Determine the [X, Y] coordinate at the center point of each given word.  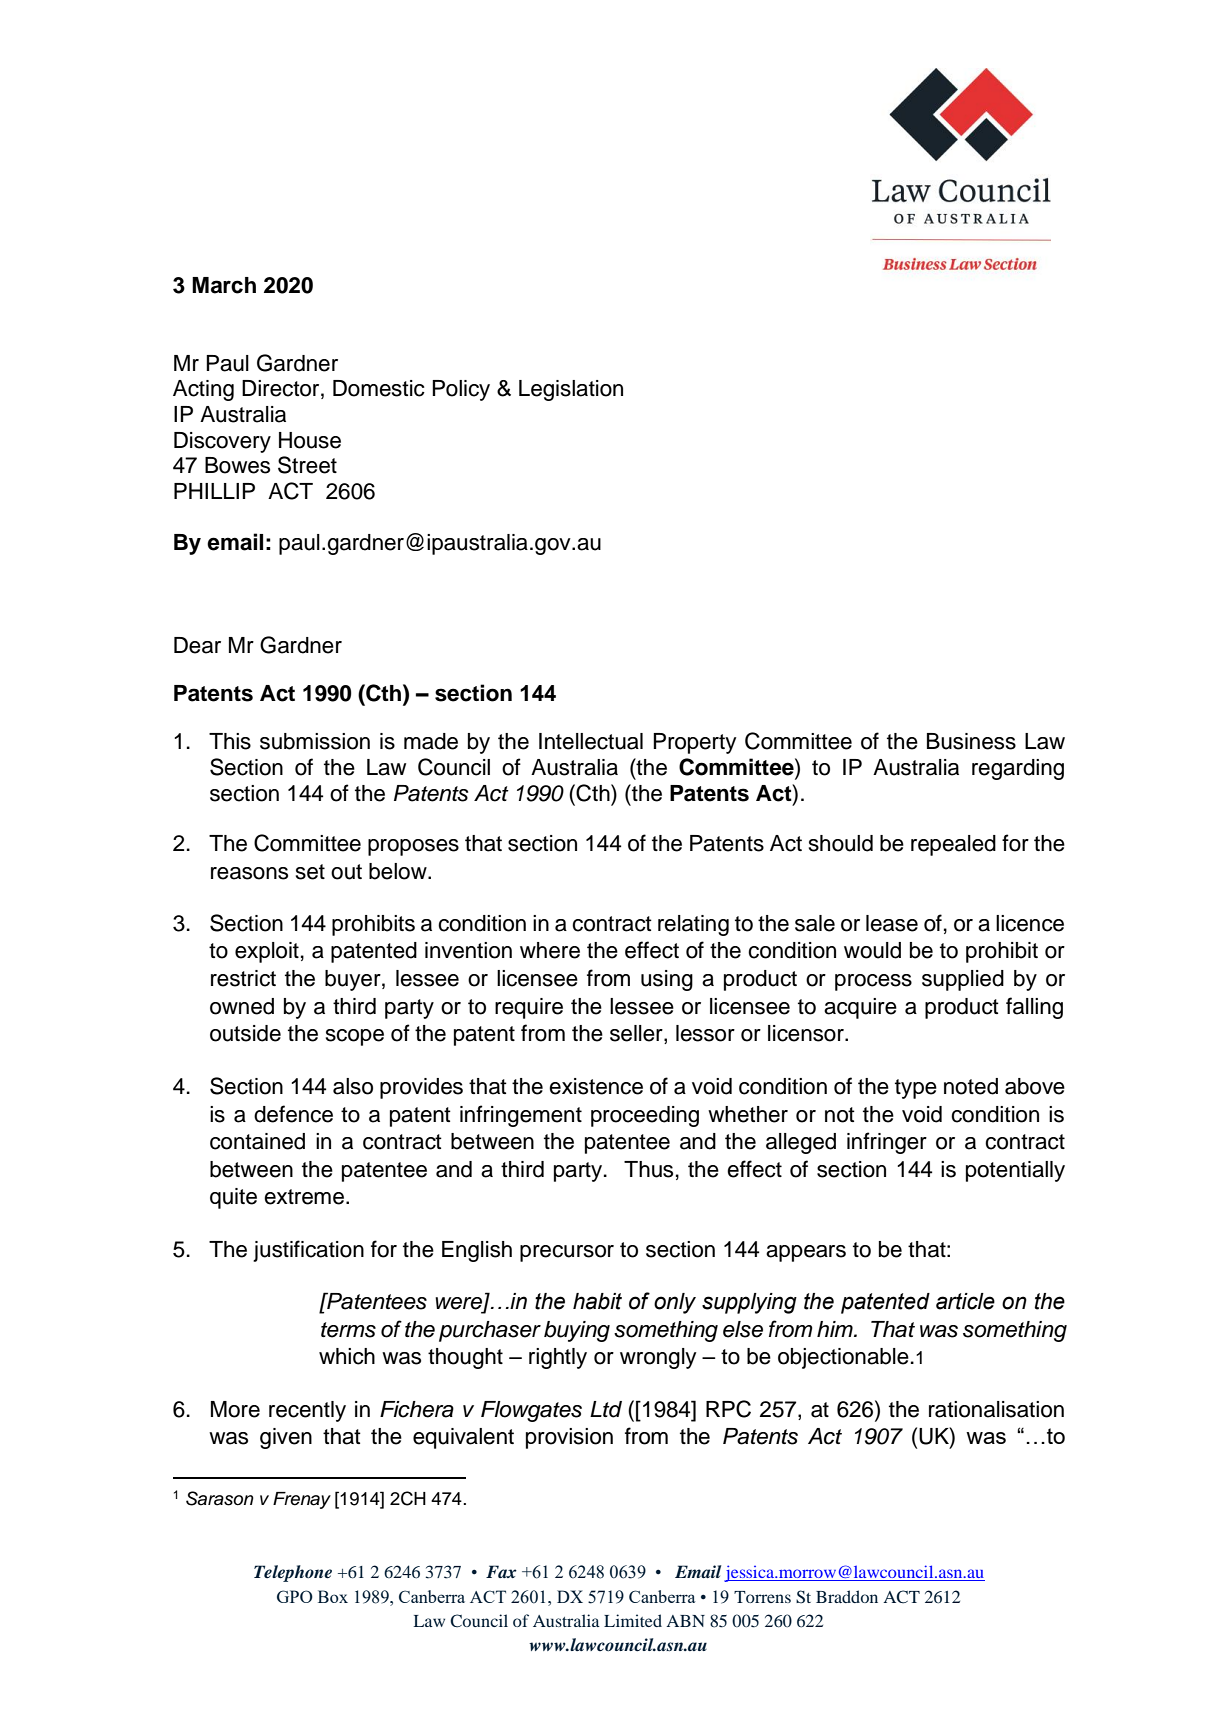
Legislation [571, 390]
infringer [887, 1143]
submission [315, 741]
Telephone [293, 1573]
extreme [304, 1197]
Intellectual [591, 741]
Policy [461, 390]
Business [971, 741]
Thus [648, 1169]
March [224, 285]
